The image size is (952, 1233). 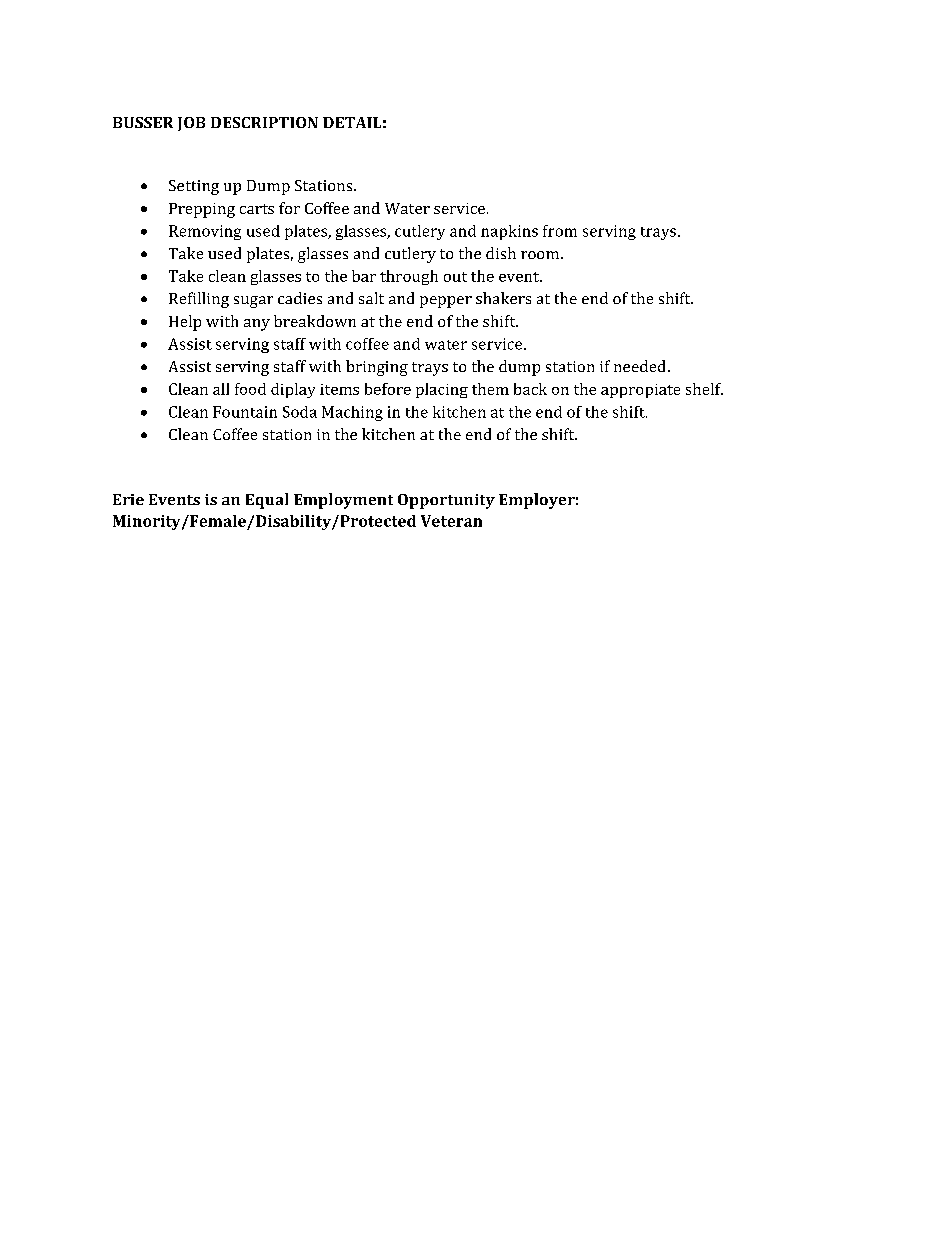 I want to click on Veteran, so click(x=451, y=521).
